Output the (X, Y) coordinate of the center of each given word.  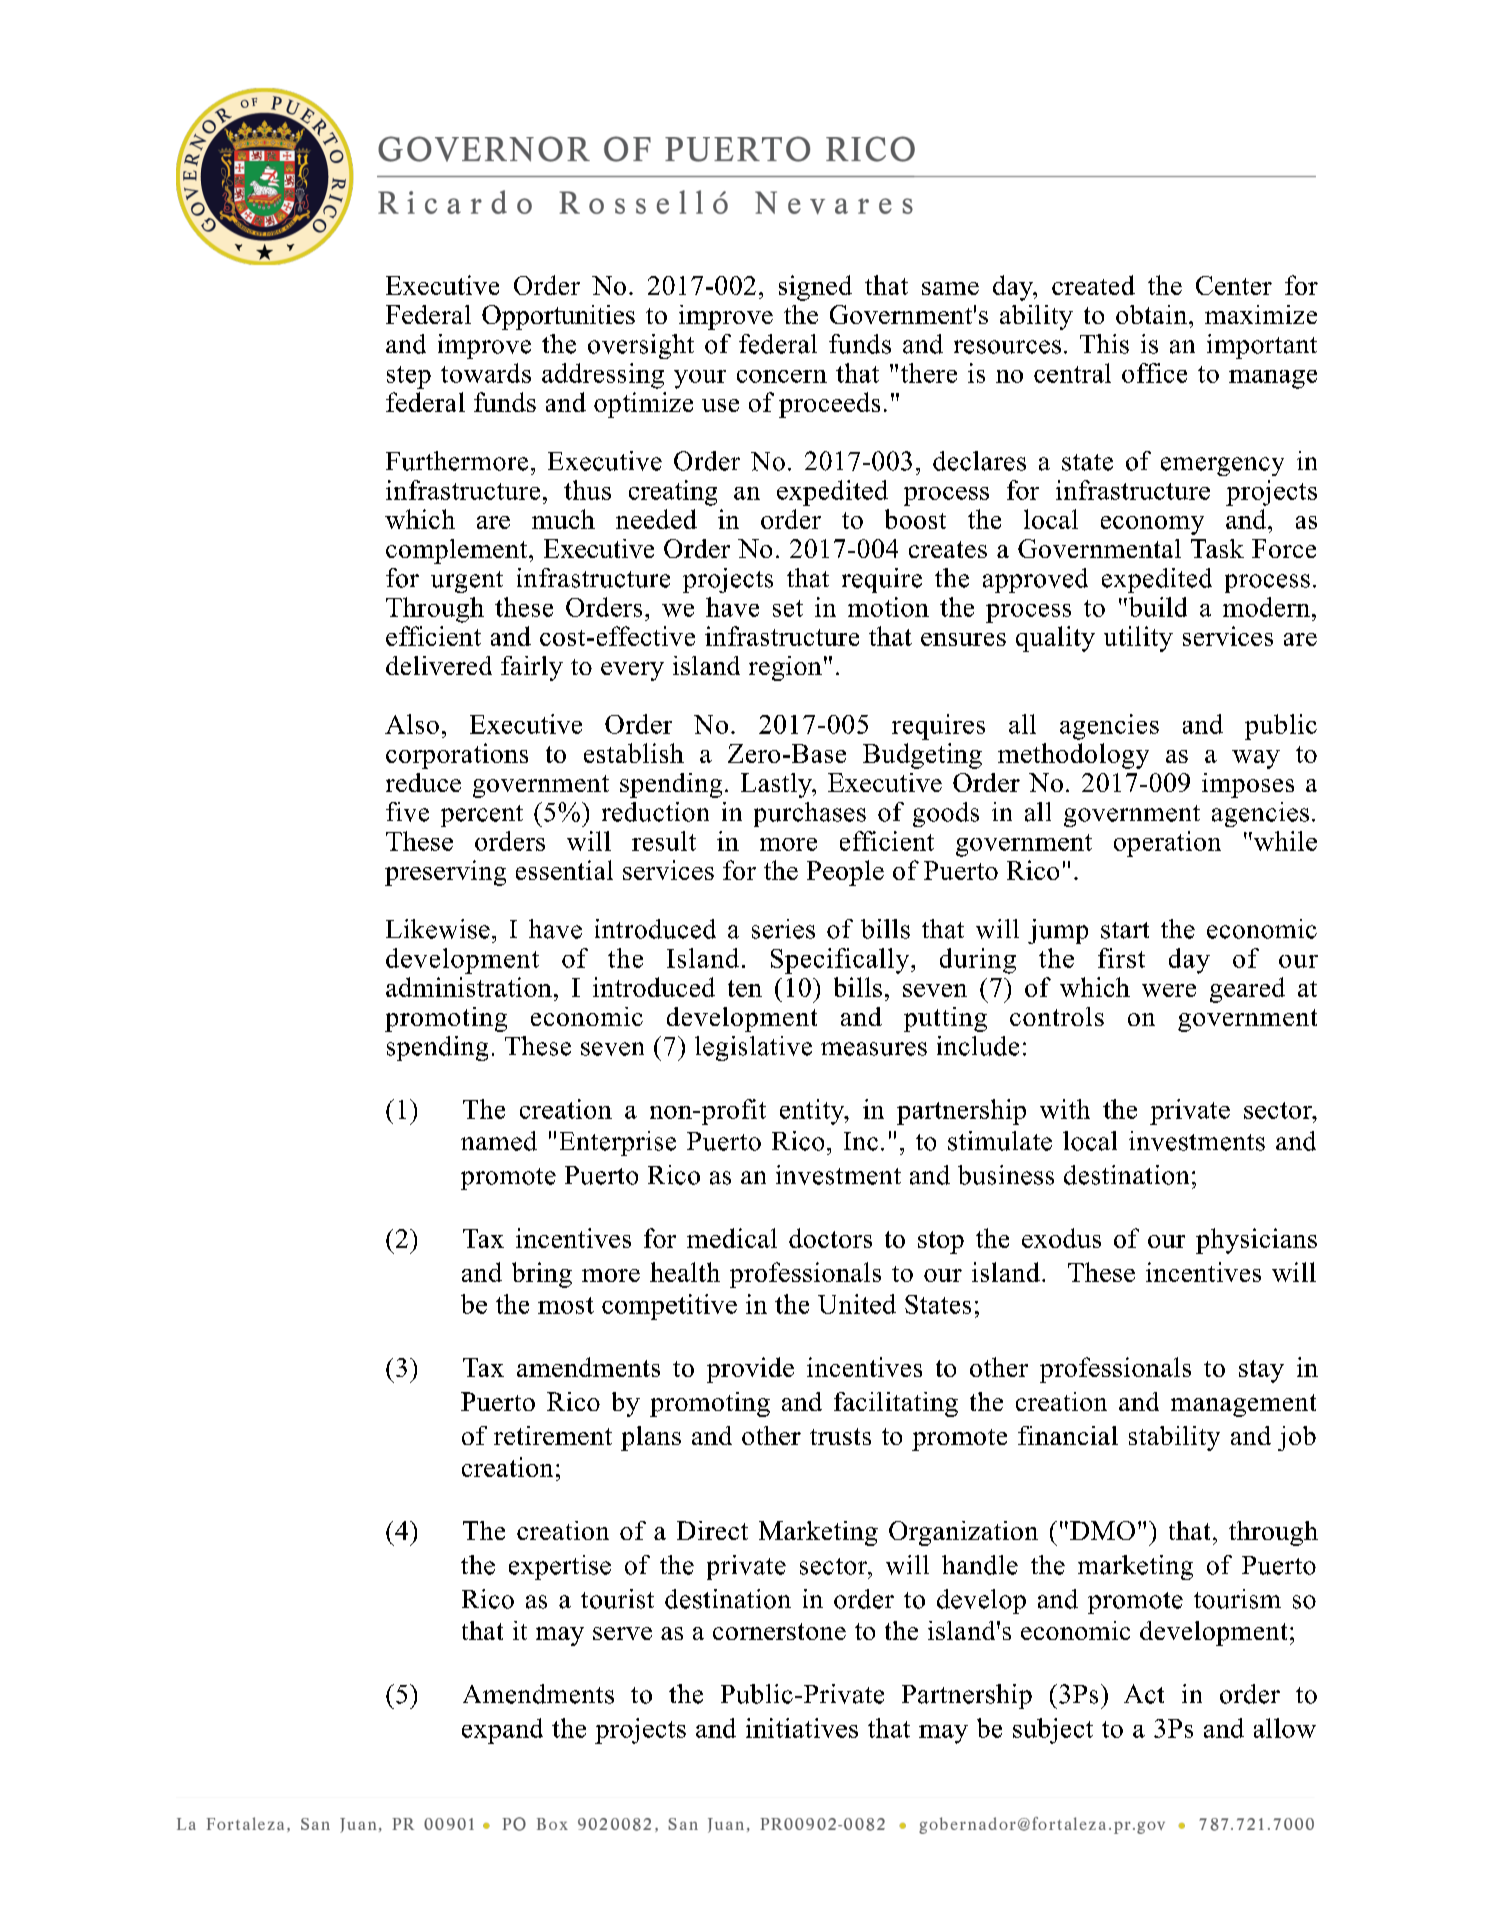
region (785, 668)
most (566, 1305)
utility (1138, 639)
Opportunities (558, 317)
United (857, 1304)
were (1169, 990)
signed (815, 288)
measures (874, 1049)
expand (502, 1731)
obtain (1153, 314)
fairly (532, 668)
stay (1261, 1371)
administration (469, 987)
